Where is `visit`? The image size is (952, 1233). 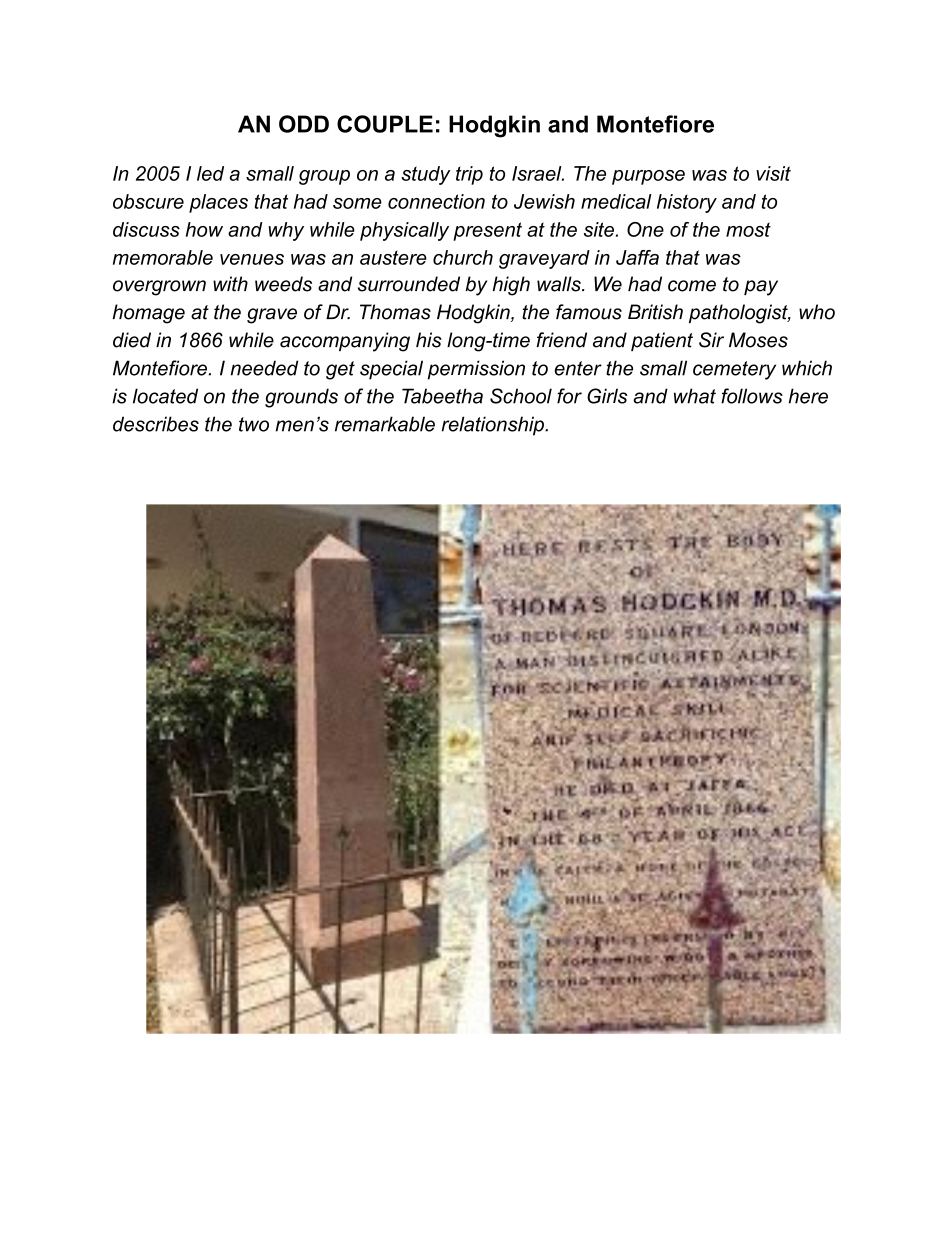
visit is located at coordinates (773, 173).
